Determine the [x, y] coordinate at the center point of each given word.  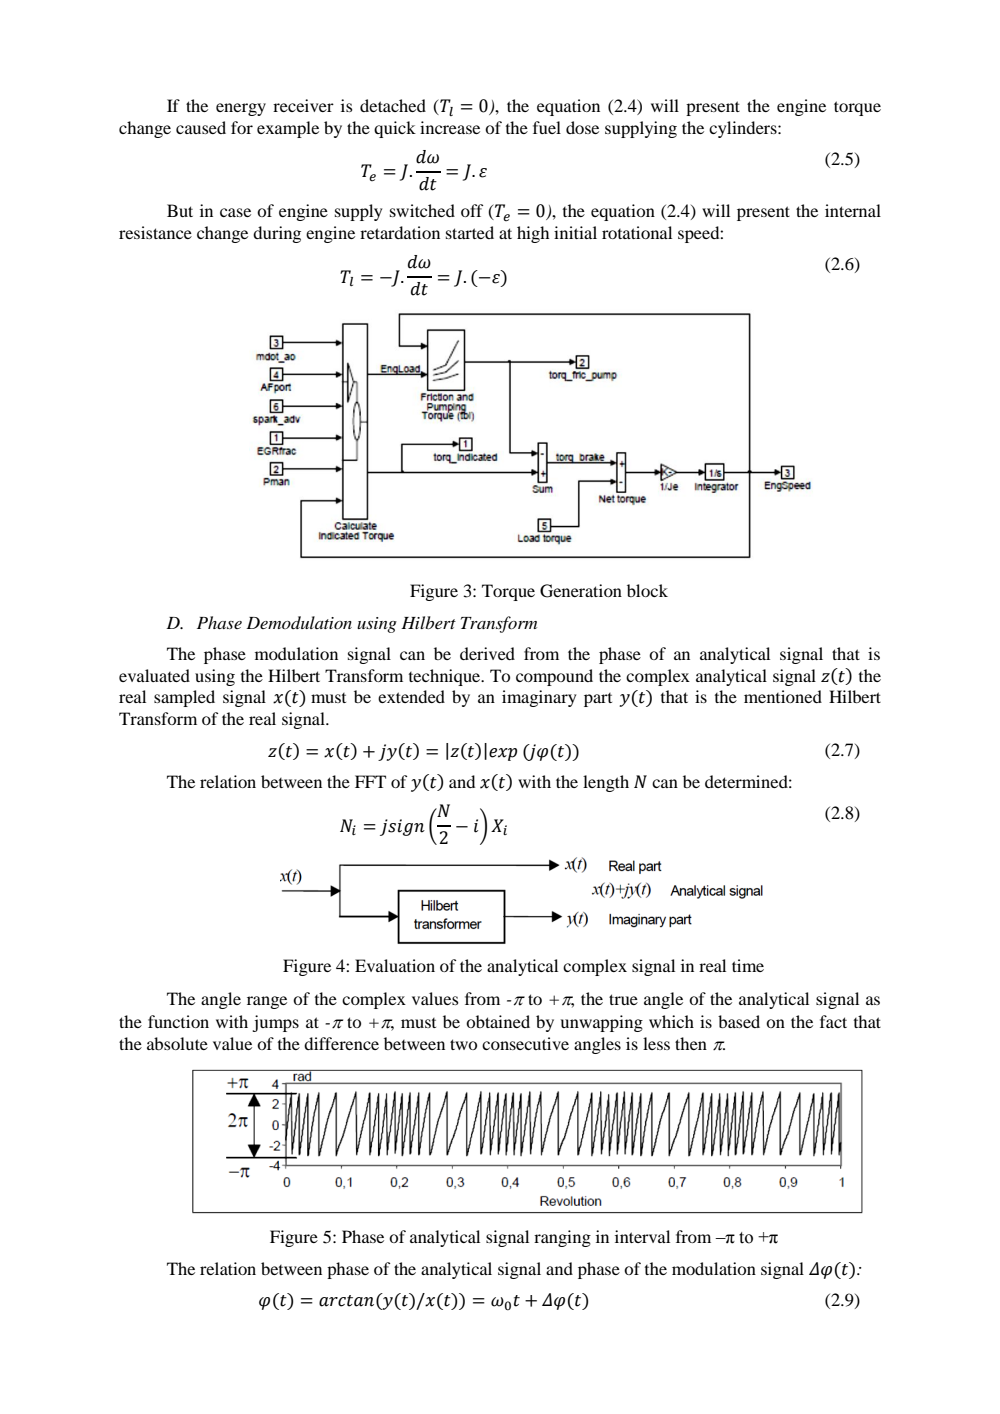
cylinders [744, 129]
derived [487, 653]
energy [241, 109]
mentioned [783, 696]
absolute [177, 1043]
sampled [184, 698]
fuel [547, 127]
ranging [562, 1238]
